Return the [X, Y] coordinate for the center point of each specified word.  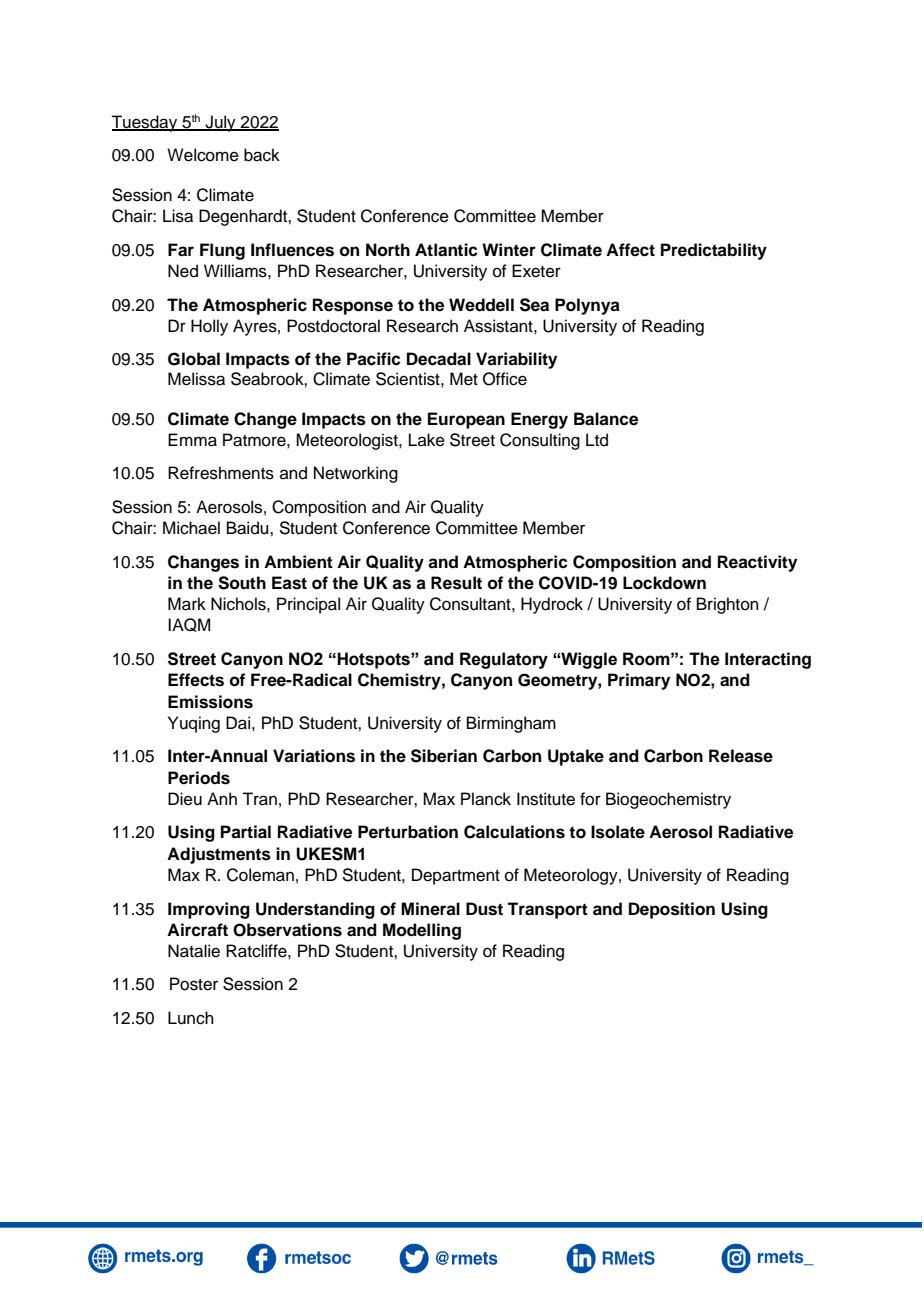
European [466, 420]
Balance [606, 419]
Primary [639, 681]
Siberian [444, 756]
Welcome [203, 155]
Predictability [714, 251]
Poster [194, 984]
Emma [192, 440]
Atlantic [446, 250]
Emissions [210, 702]
